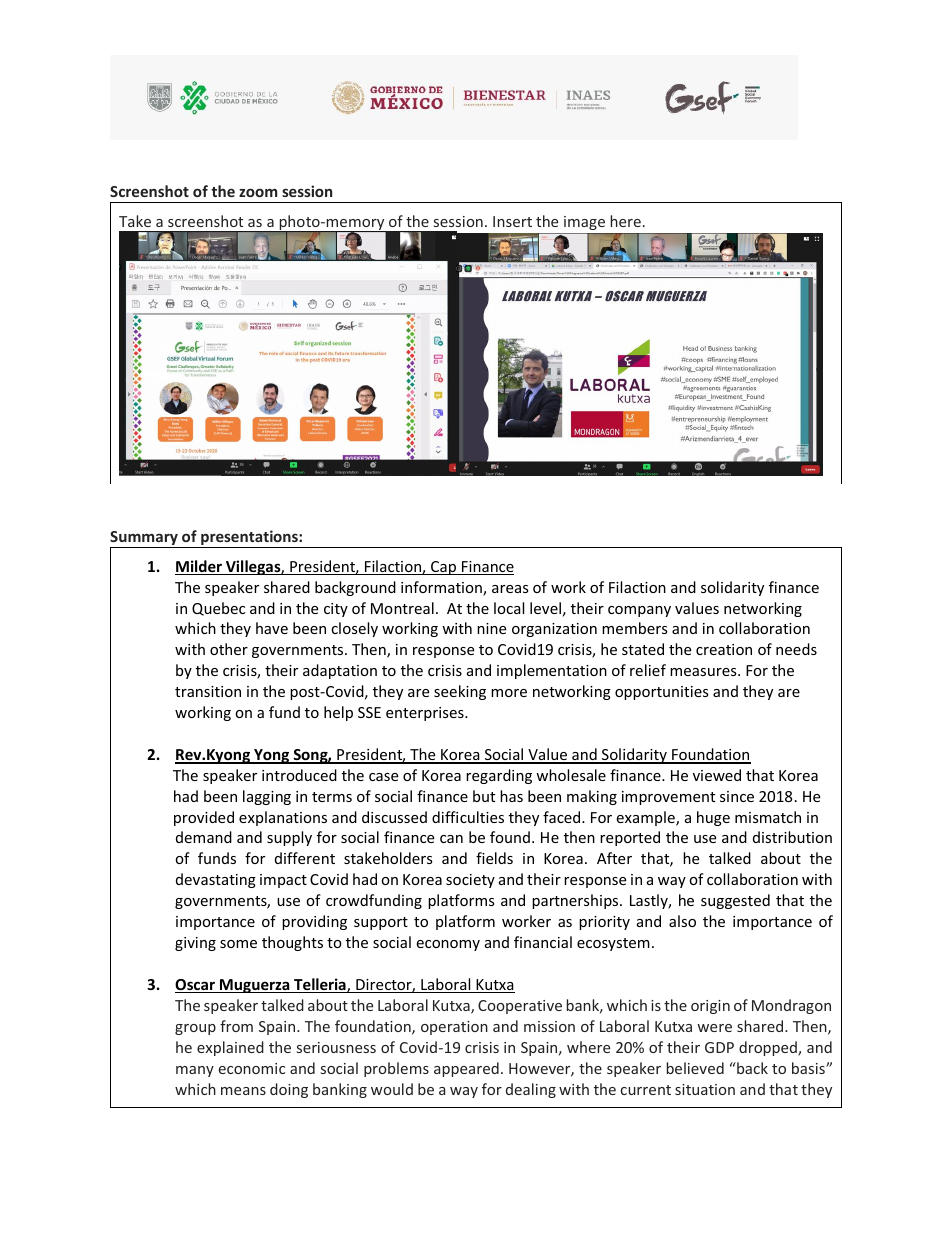 This screenshot has height=1233, width=952. What do you see at coordinates (639, 611) in the screenshot?
I see `company` at bounding box center [639, 611].
